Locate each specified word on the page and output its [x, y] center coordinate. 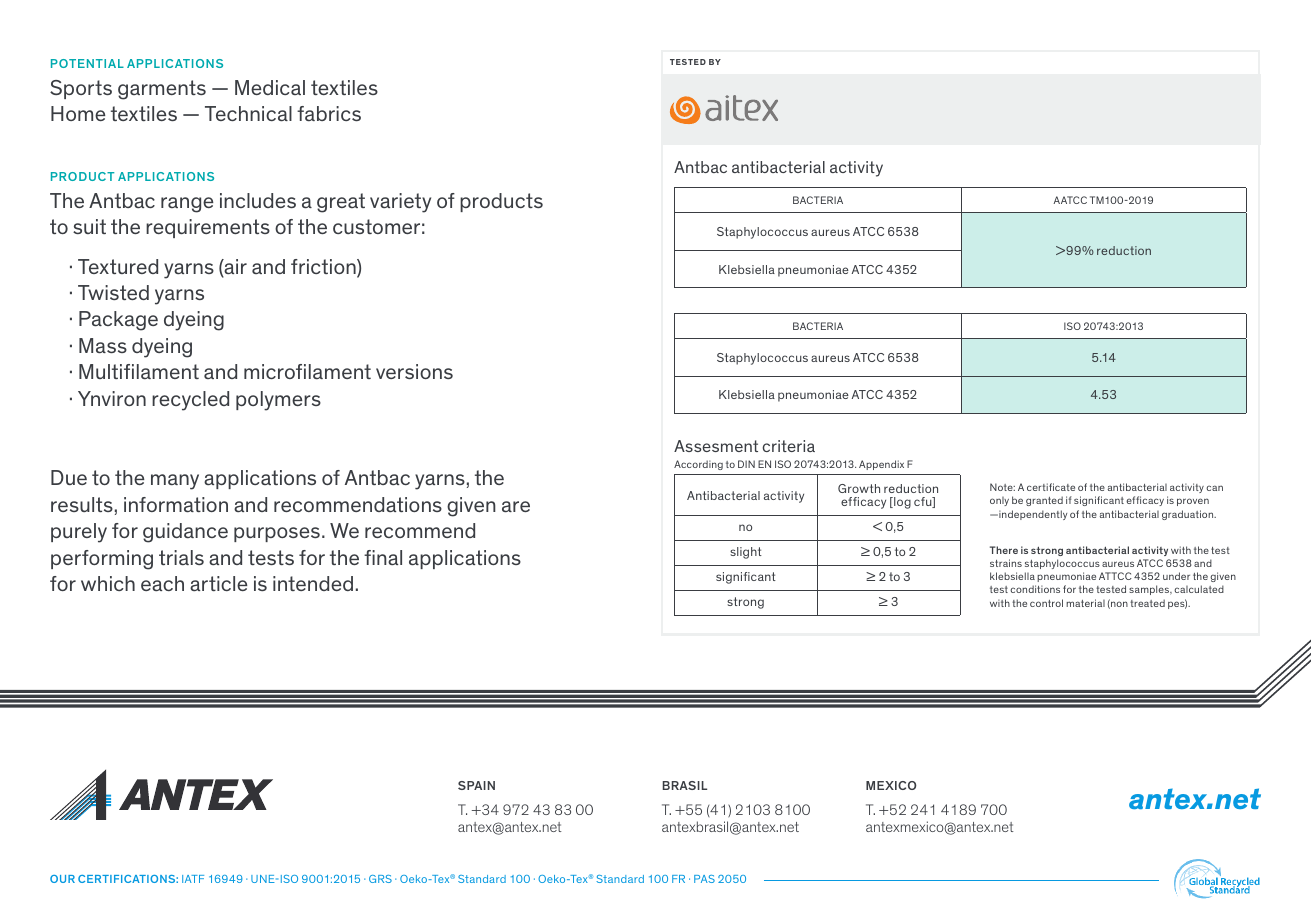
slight [746, 553]
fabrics [329, 113]
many [175, 482]
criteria [788, 446]
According [698, 465]
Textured [118, 266]
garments [162, 90]
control [1046, 603]
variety [400, 203]
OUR [62, 879]
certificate [1051, 487]
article [219, 583]
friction [324, 268]
